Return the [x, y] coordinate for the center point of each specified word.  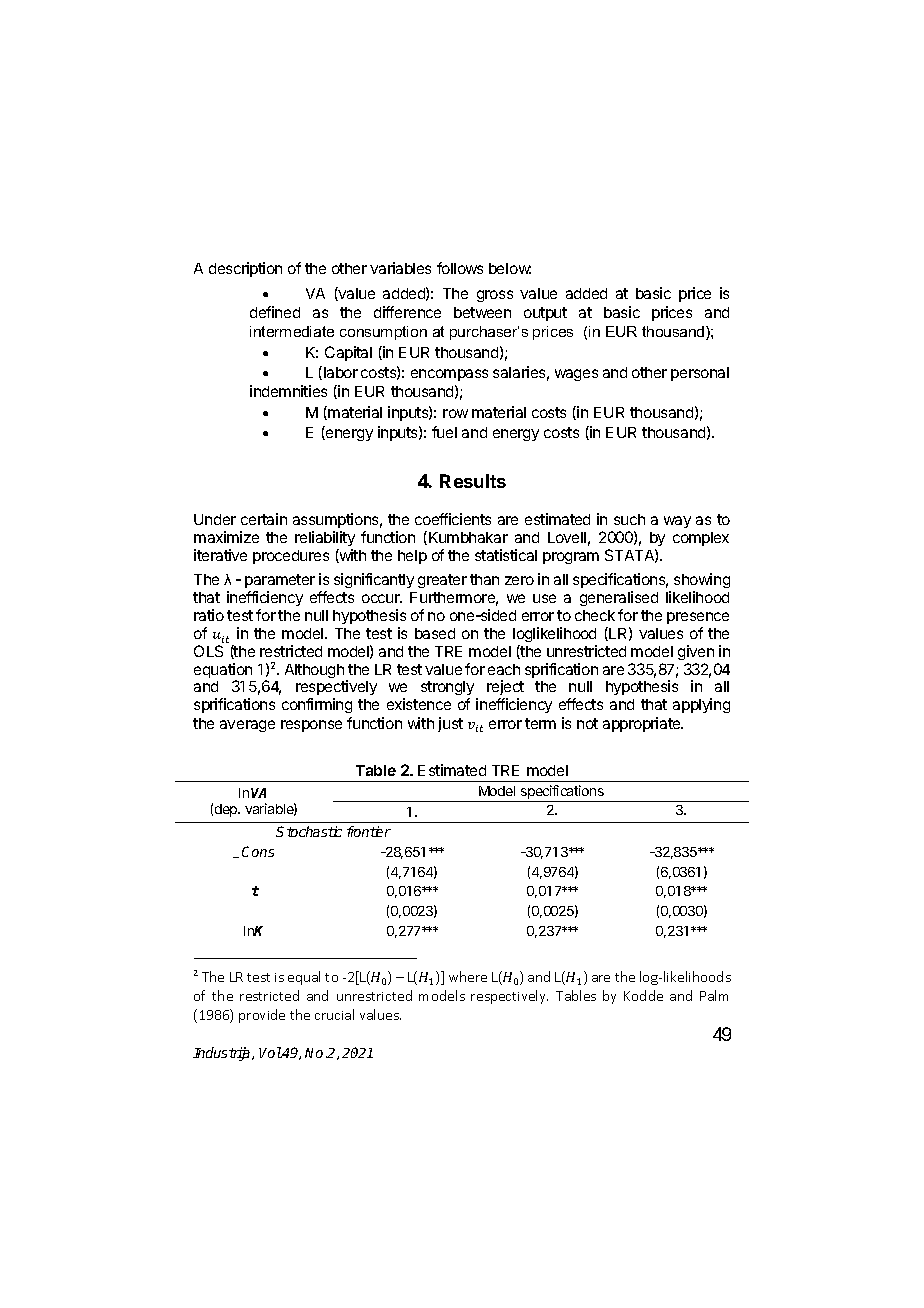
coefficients [453, 519]
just [450, 724]
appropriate [643, 724]
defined [275, 312]
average [247, 726]
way [677, 522]
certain [264, 519]
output [545, 314]
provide [262, 1016]
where [468, 976]
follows [460, 268]
